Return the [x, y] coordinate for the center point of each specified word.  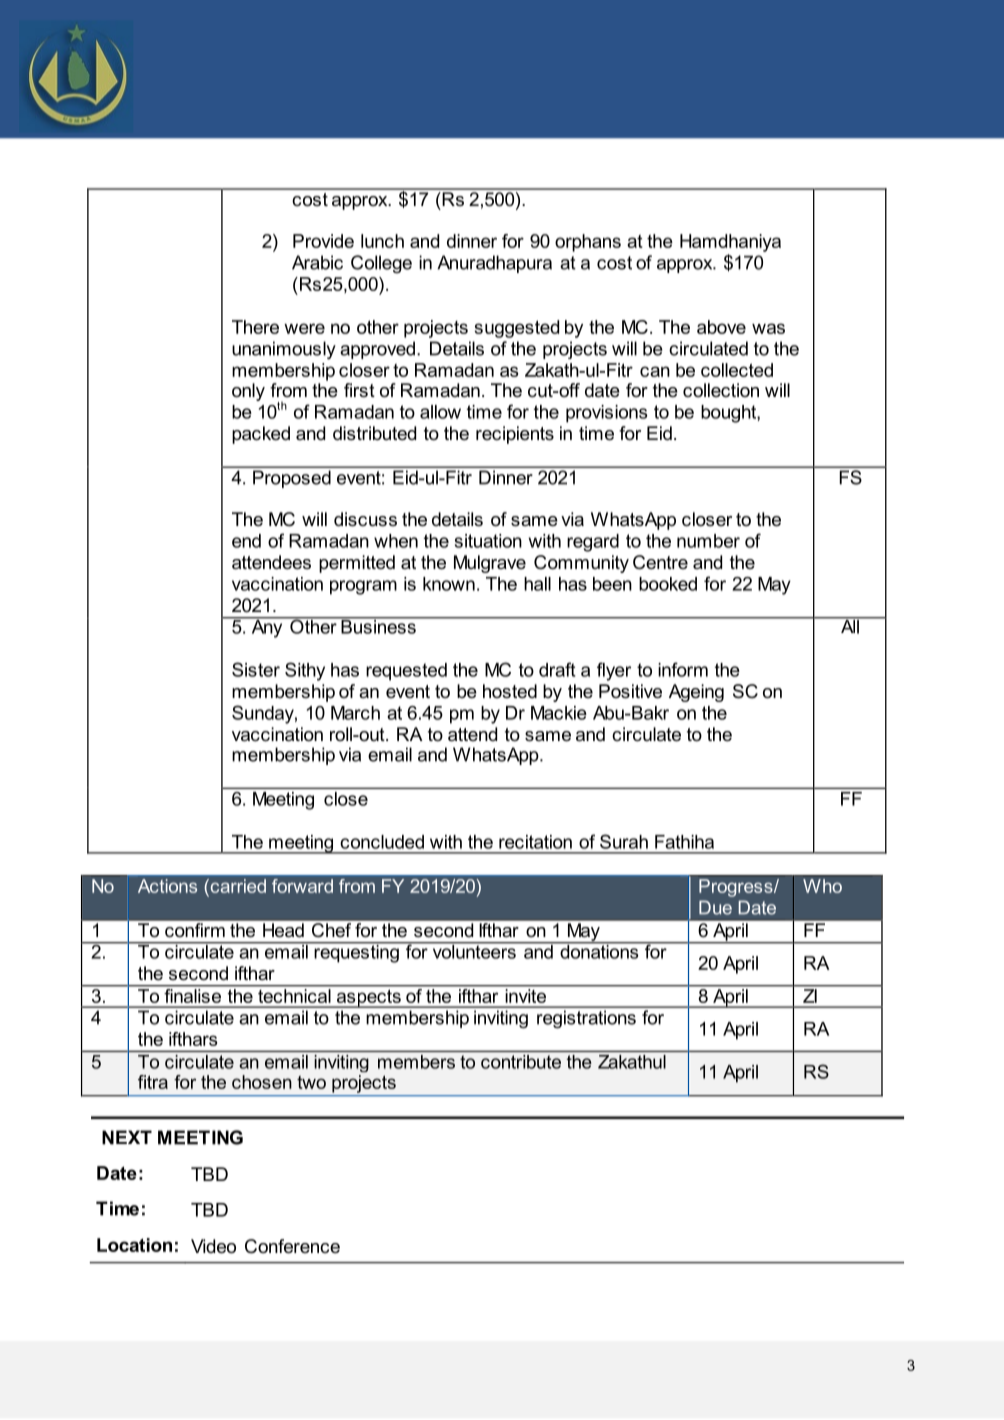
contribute [521, 1062]
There [255, 327]
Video [213, 1246]
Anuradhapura [494, 264]
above [721, 327]
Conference [292, 1246]
